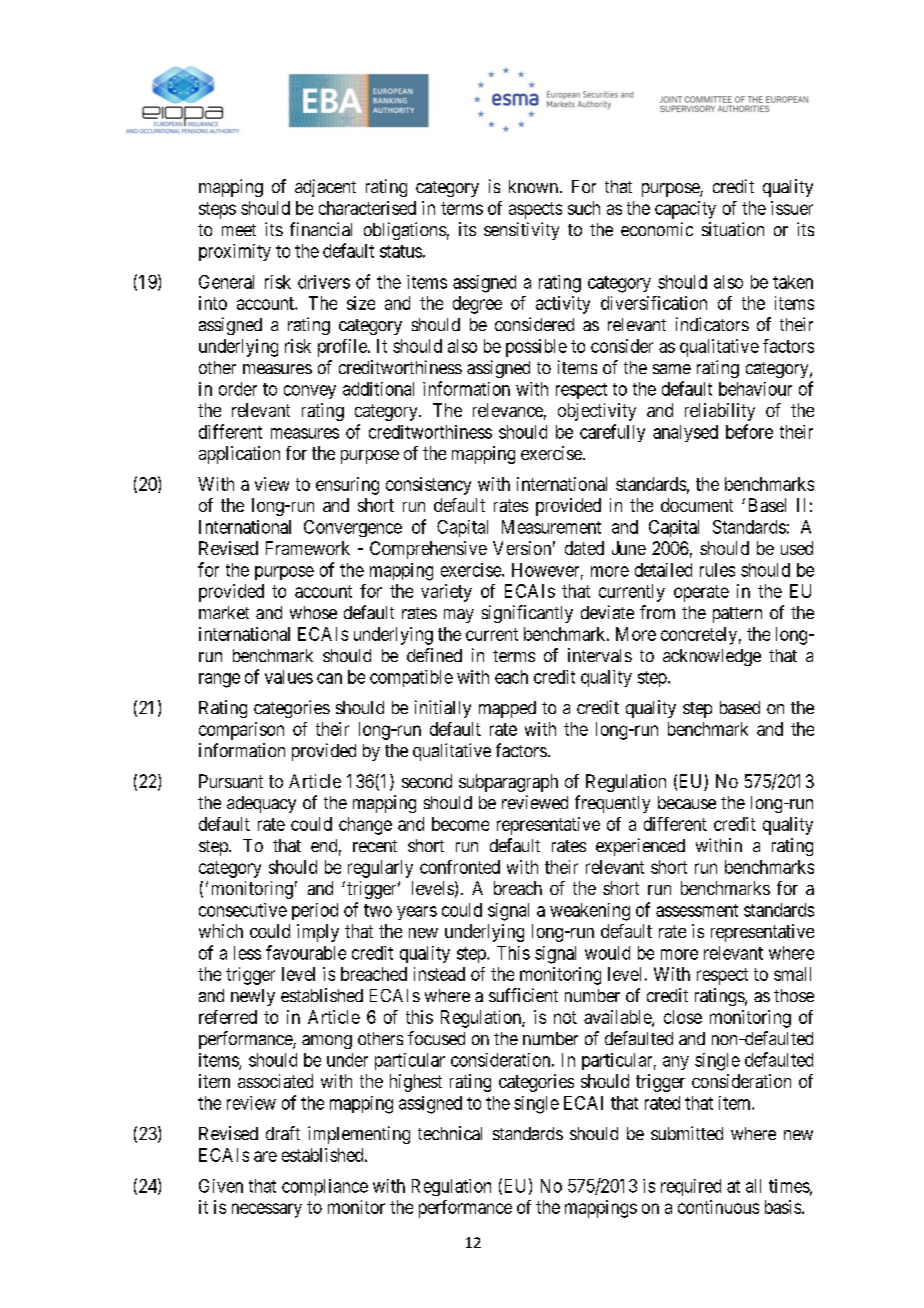 Image resolution: width=924 pixels, height=1308 pixels. What do you see at coordinates (521, 231) in the document?
I see `sensitivity` at bounding box center [521, 231].
